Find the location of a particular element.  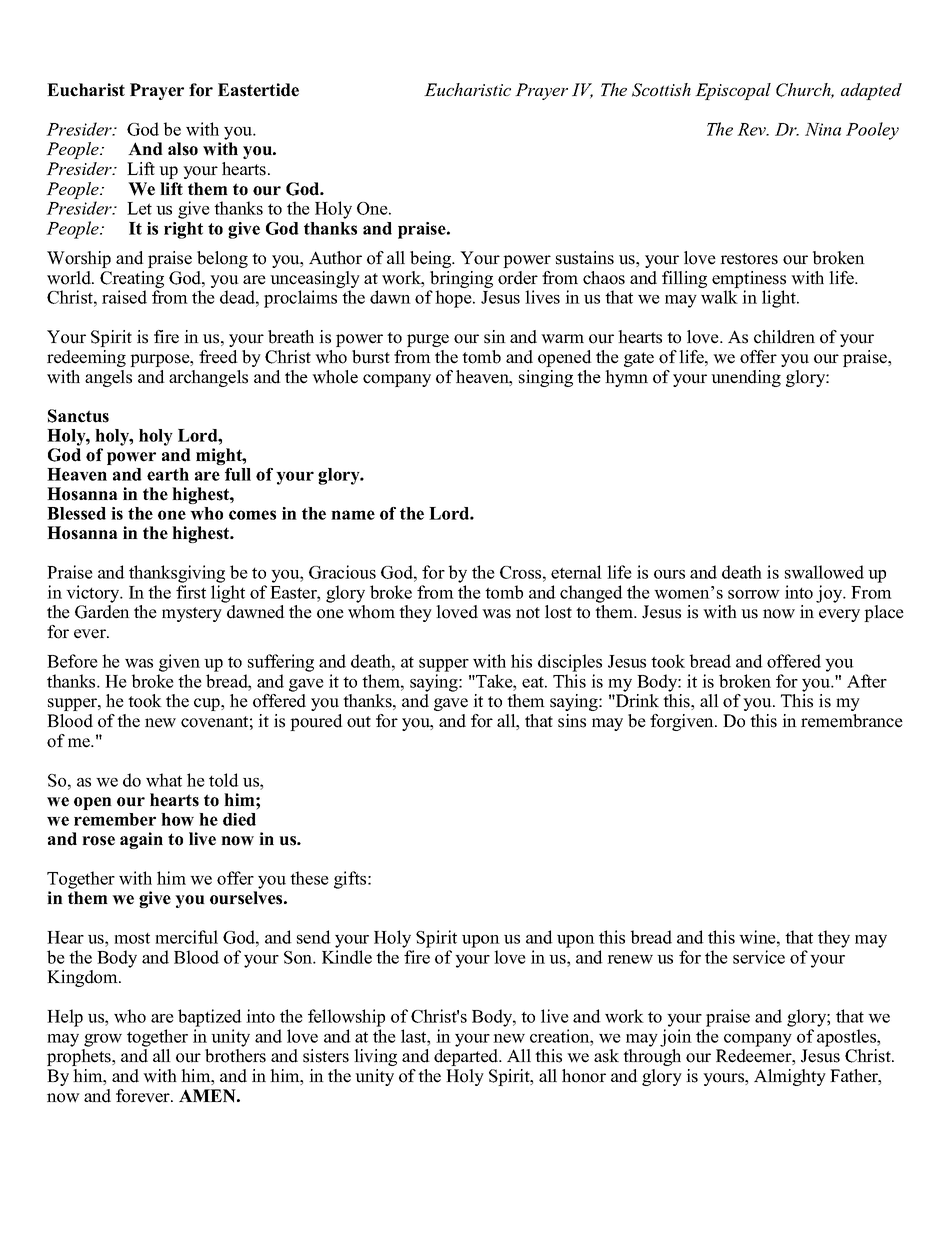

Scottish is located at coordinates (661, 90).
